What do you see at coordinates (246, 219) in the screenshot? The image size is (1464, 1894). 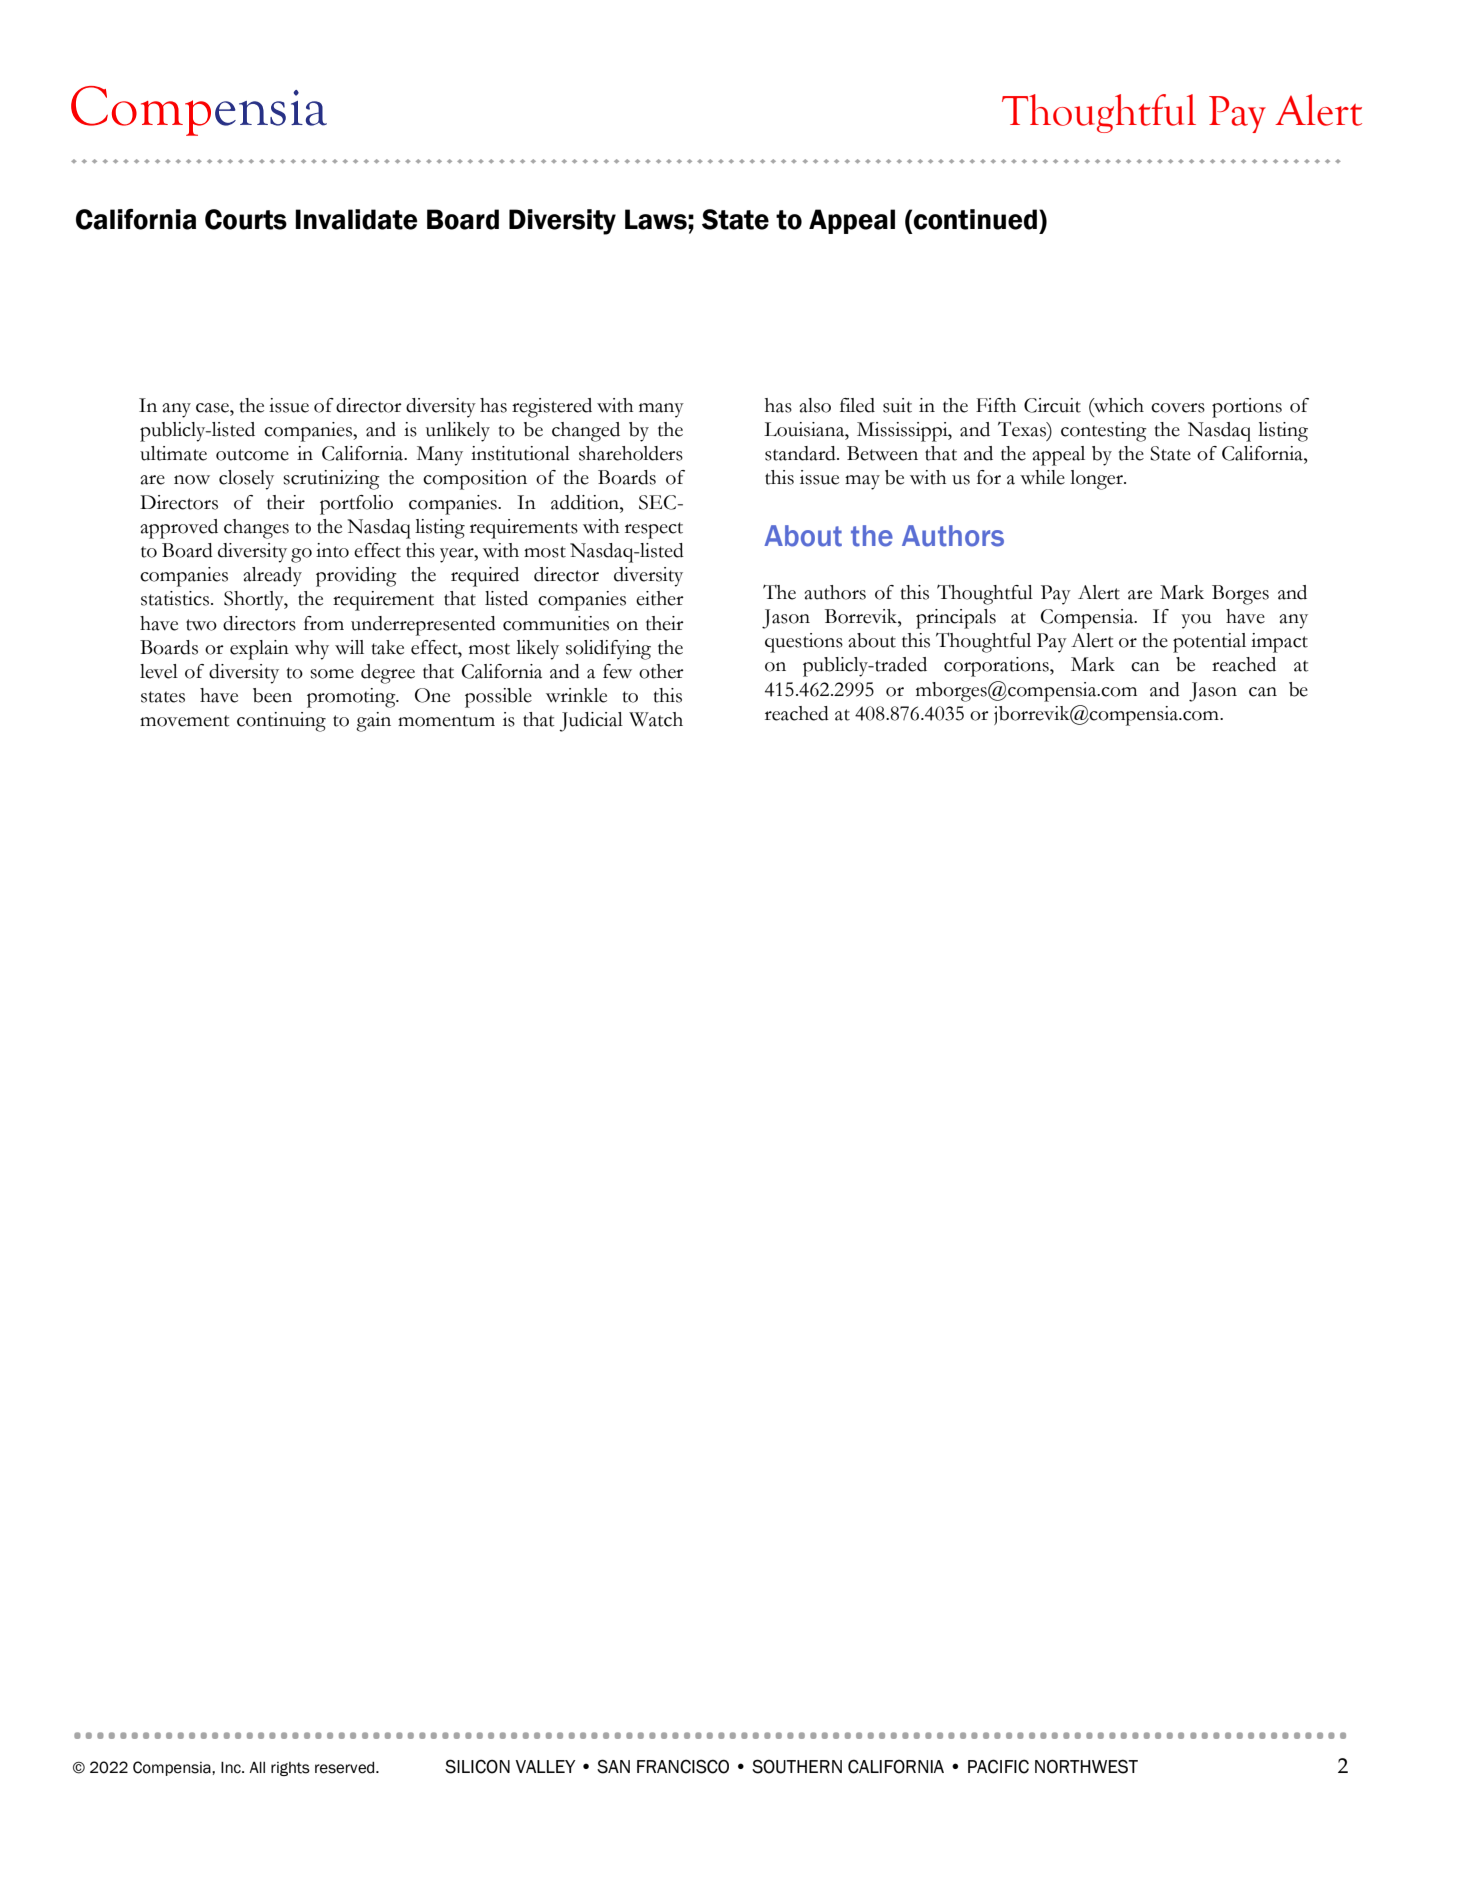 I see `Courts` at bounding box center [246, 219].
